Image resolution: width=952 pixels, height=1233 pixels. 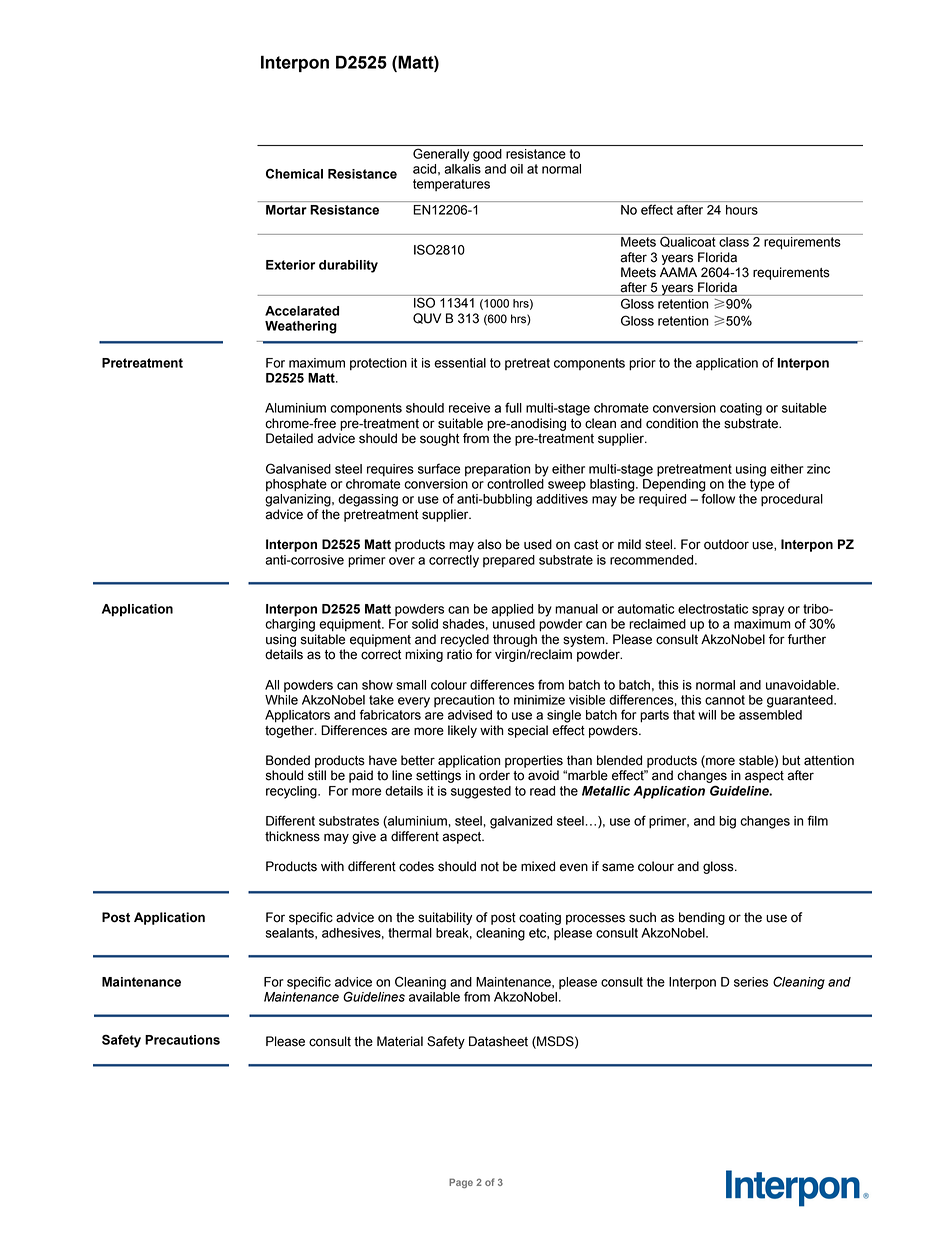 I want to click on galvanized, so click(x=521, y=822).
